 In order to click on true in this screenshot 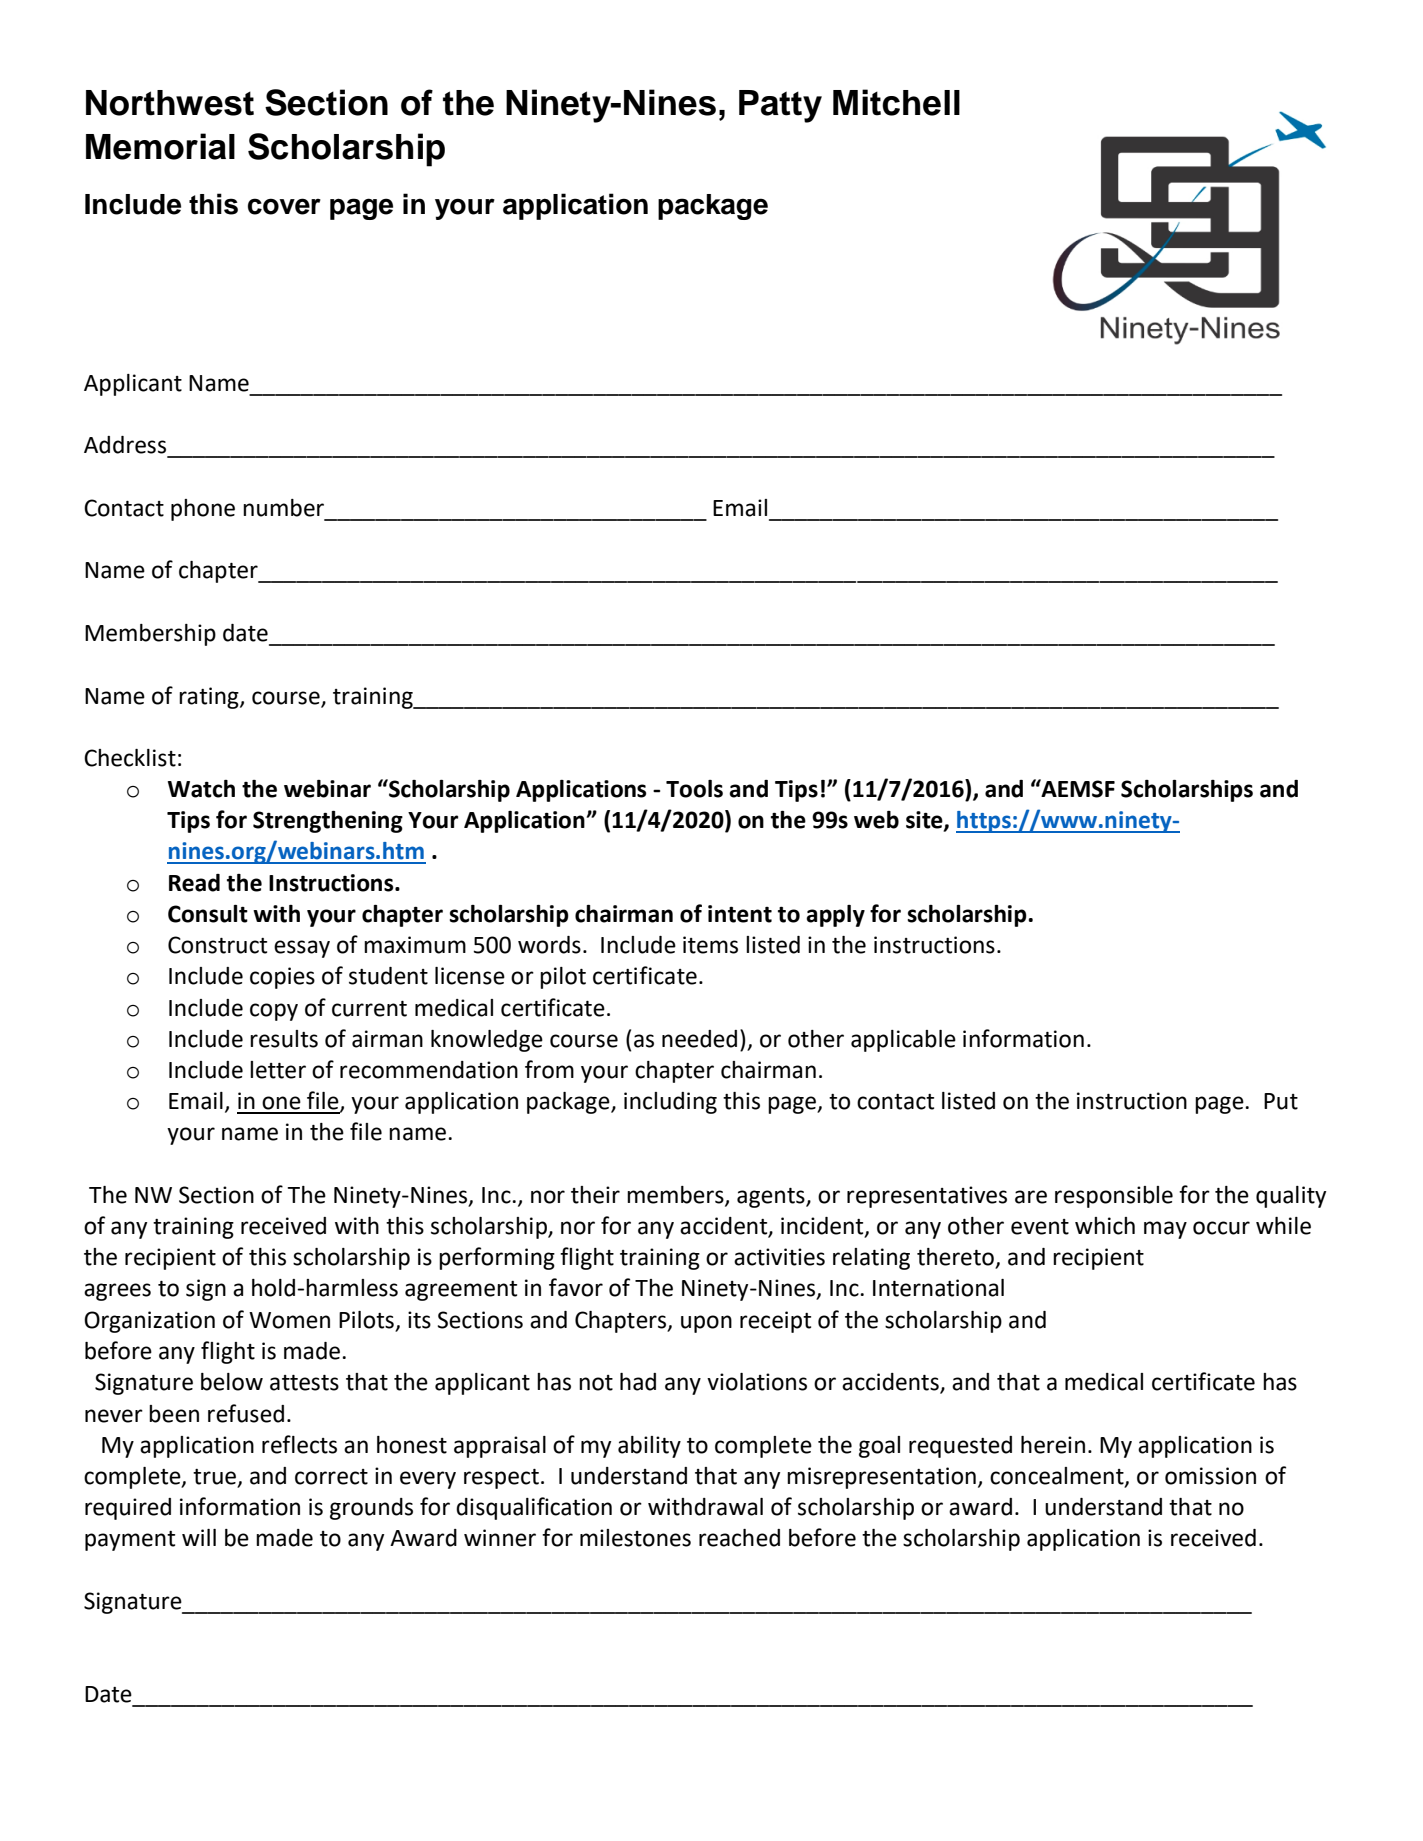, I will do `click(215, 1478)`.
